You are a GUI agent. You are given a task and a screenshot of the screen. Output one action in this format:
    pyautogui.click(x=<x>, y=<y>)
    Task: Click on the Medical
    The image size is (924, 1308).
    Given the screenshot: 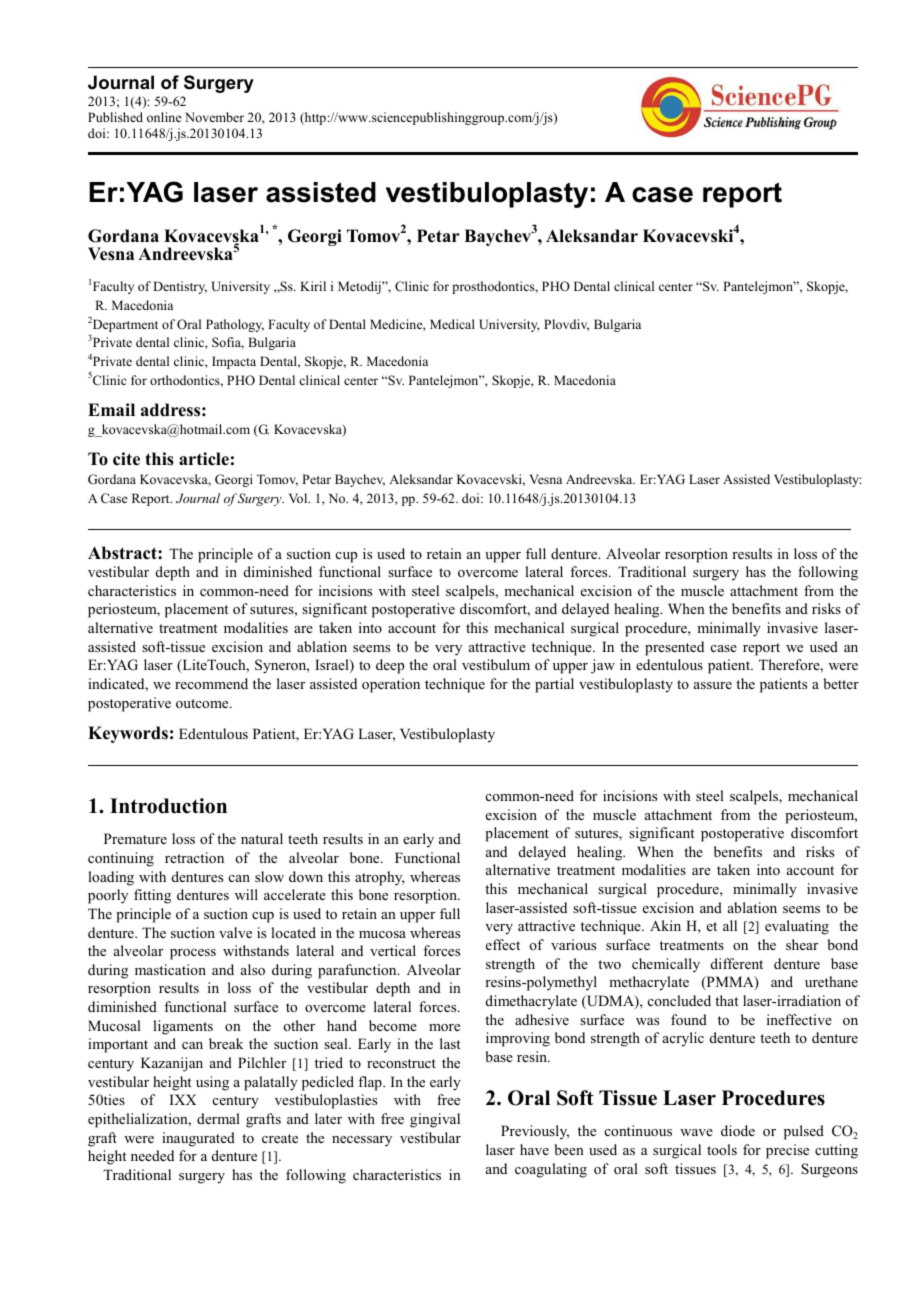 What is the action you would take?
    pyautogui.click(x=452, y=324)
